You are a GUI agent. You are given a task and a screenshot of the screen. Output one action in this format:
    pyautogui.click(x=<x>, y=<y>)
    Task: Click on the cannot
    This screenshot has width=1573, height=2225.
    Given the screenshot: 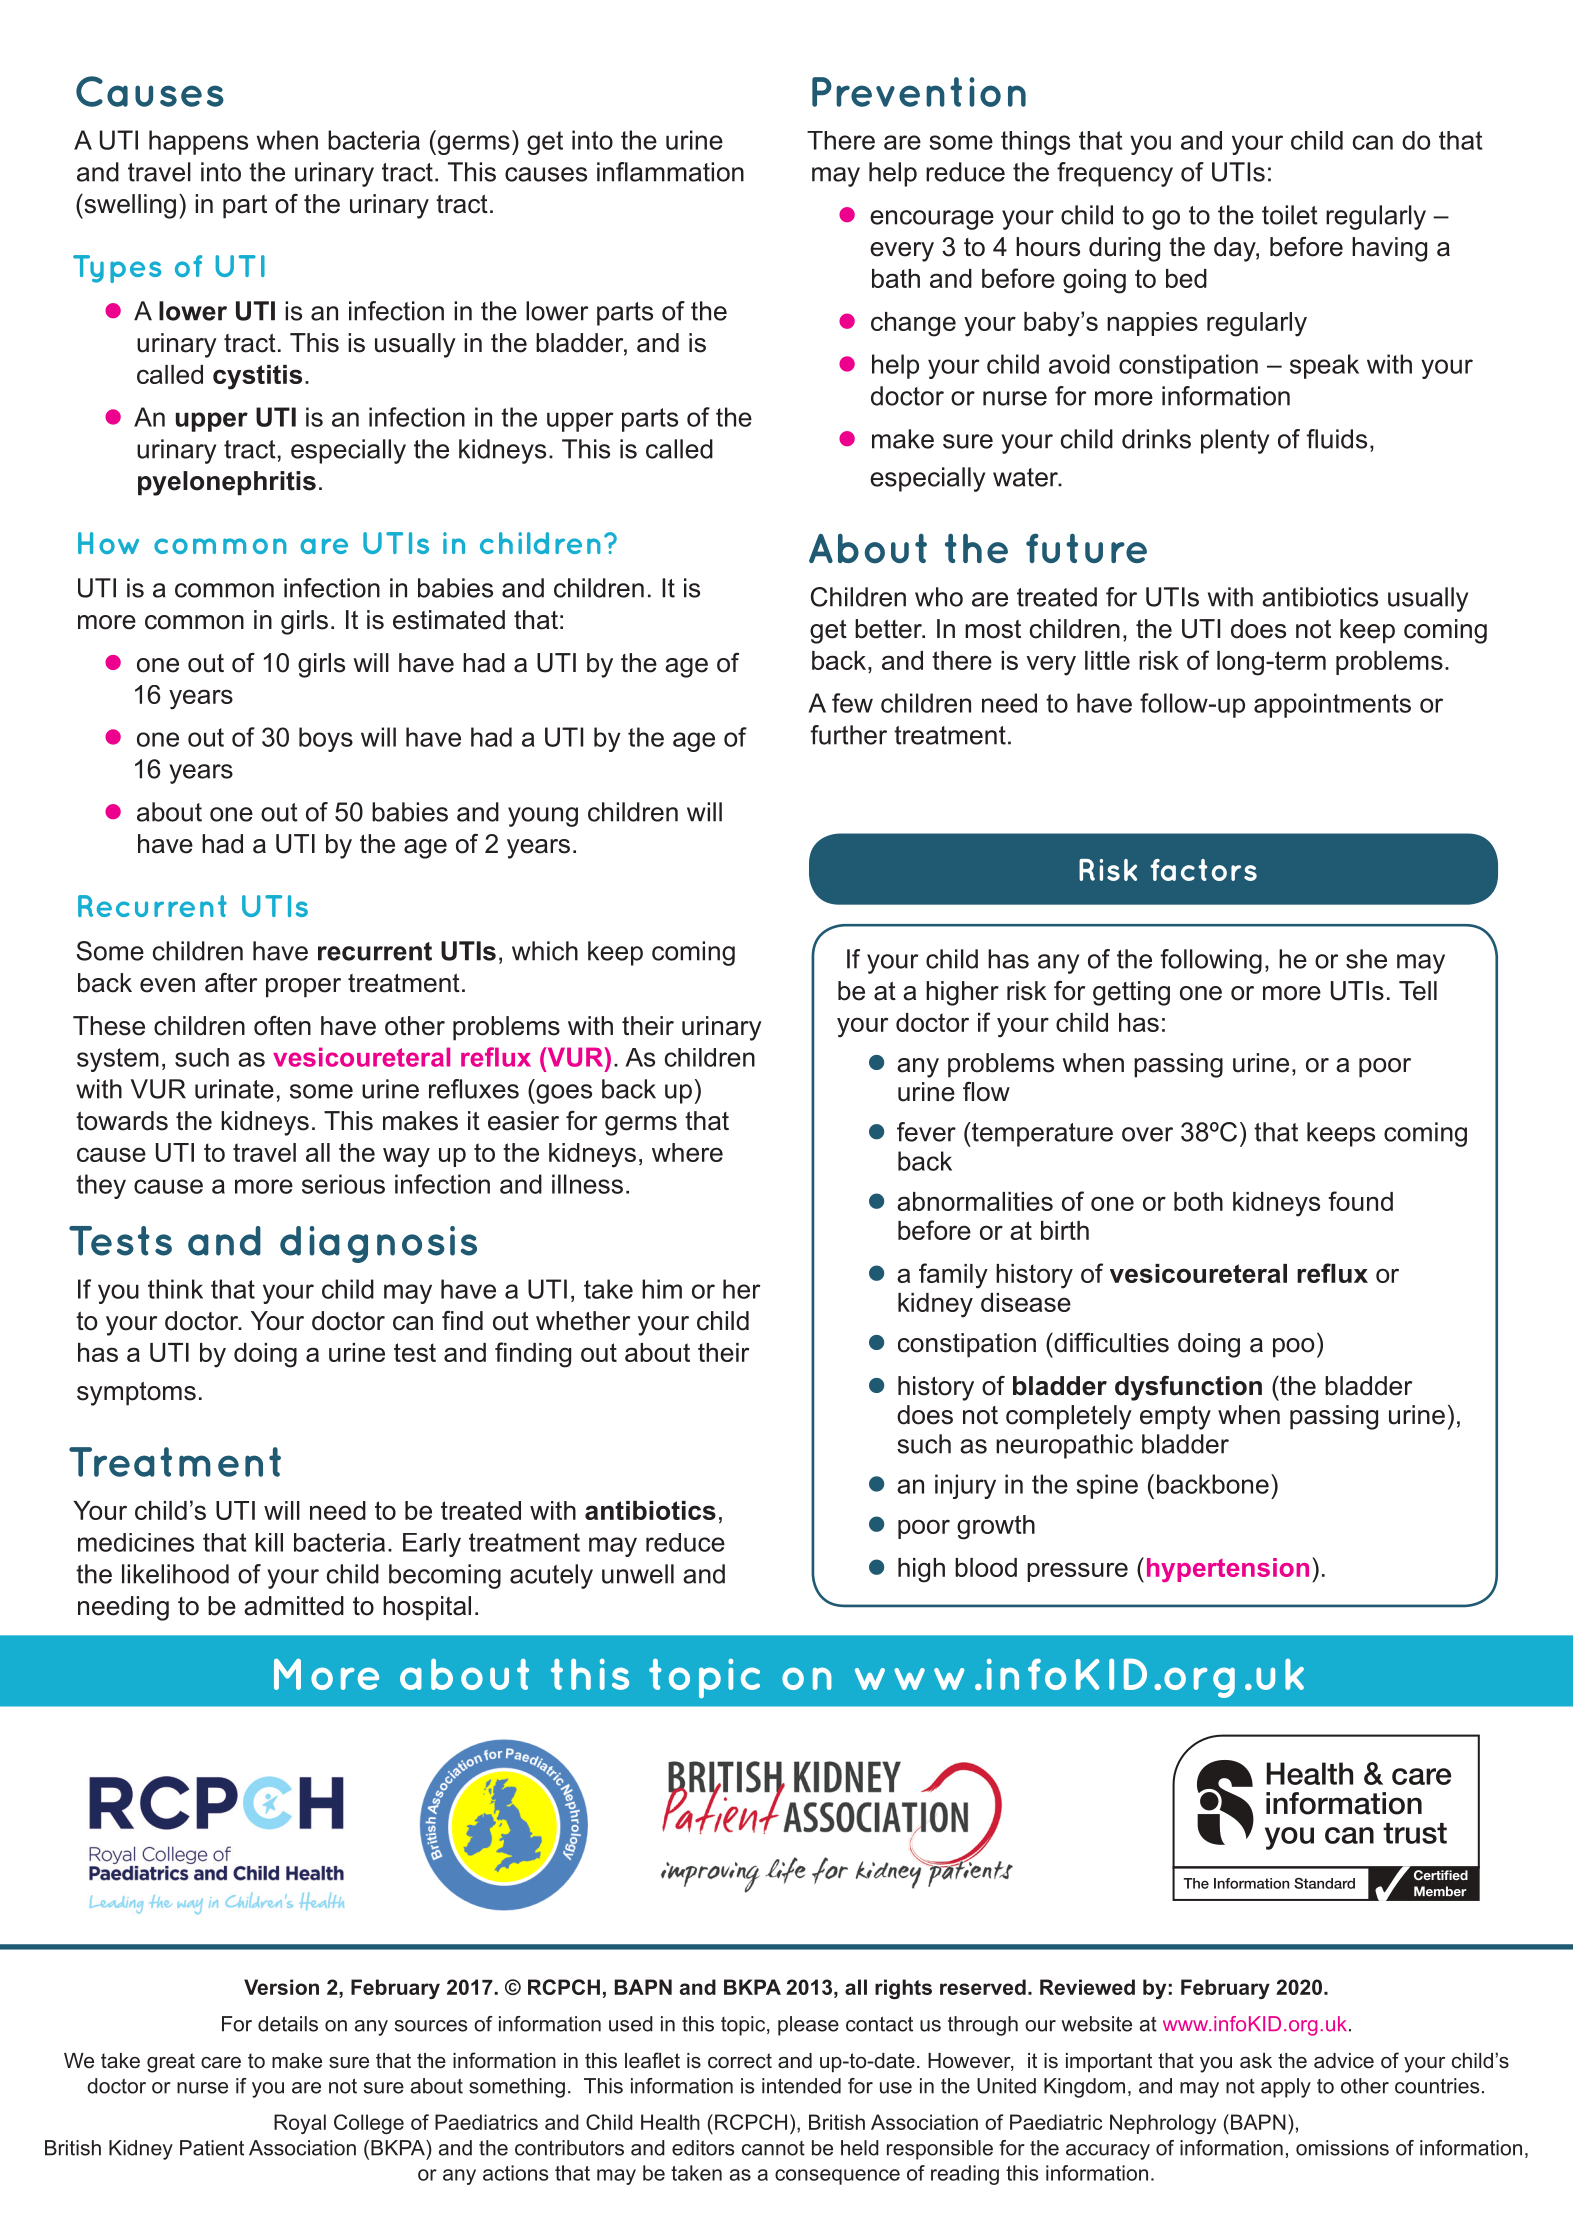 What is the action you would take?
    pyautogui.click(x=773, y=2148)
